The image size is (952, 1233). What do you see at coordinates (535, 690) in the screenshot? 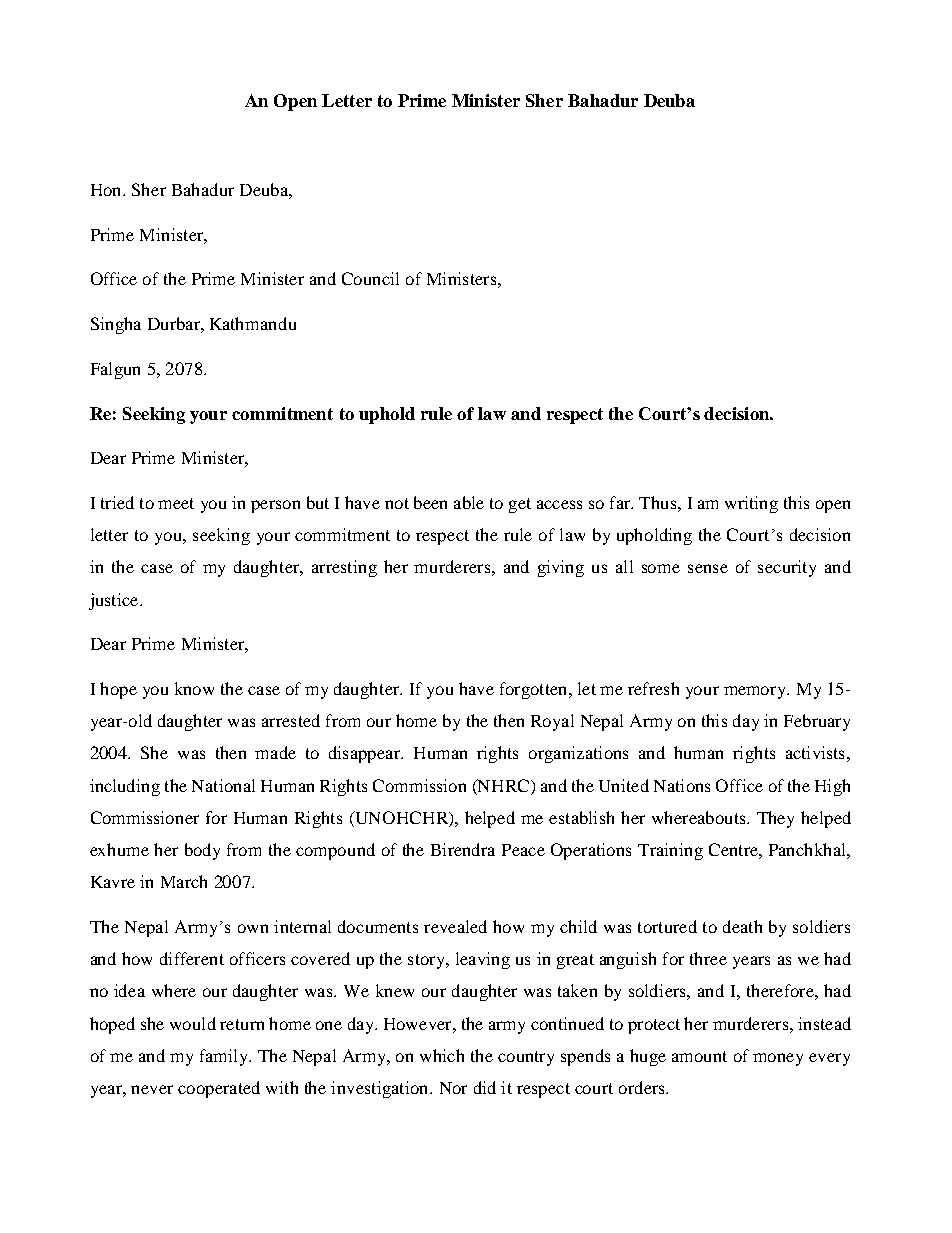
I see `forgotten` at bounding box center [535, 690].
